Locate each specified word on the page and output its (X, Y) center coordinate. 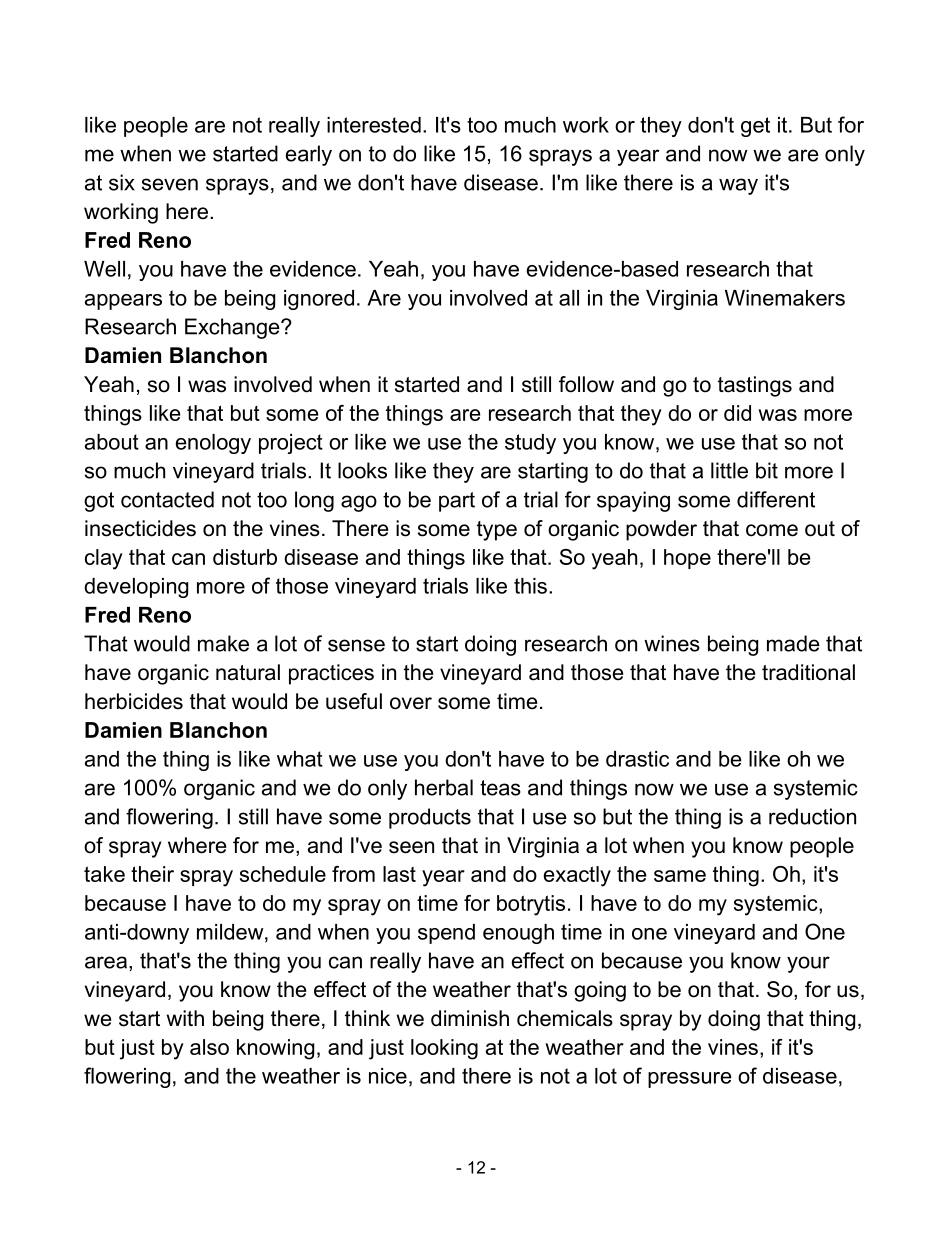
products (430, 818)
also (209, 1047)
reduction (812, 816)
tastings (755, 386)
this (530, 586)
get (755, 127)
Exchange (233, 328)
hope (687, 559)
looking (444, 1049)
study (530, 444)
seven (170, 184)
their (152, 874)
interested (374, 125)
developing (136, 588)
